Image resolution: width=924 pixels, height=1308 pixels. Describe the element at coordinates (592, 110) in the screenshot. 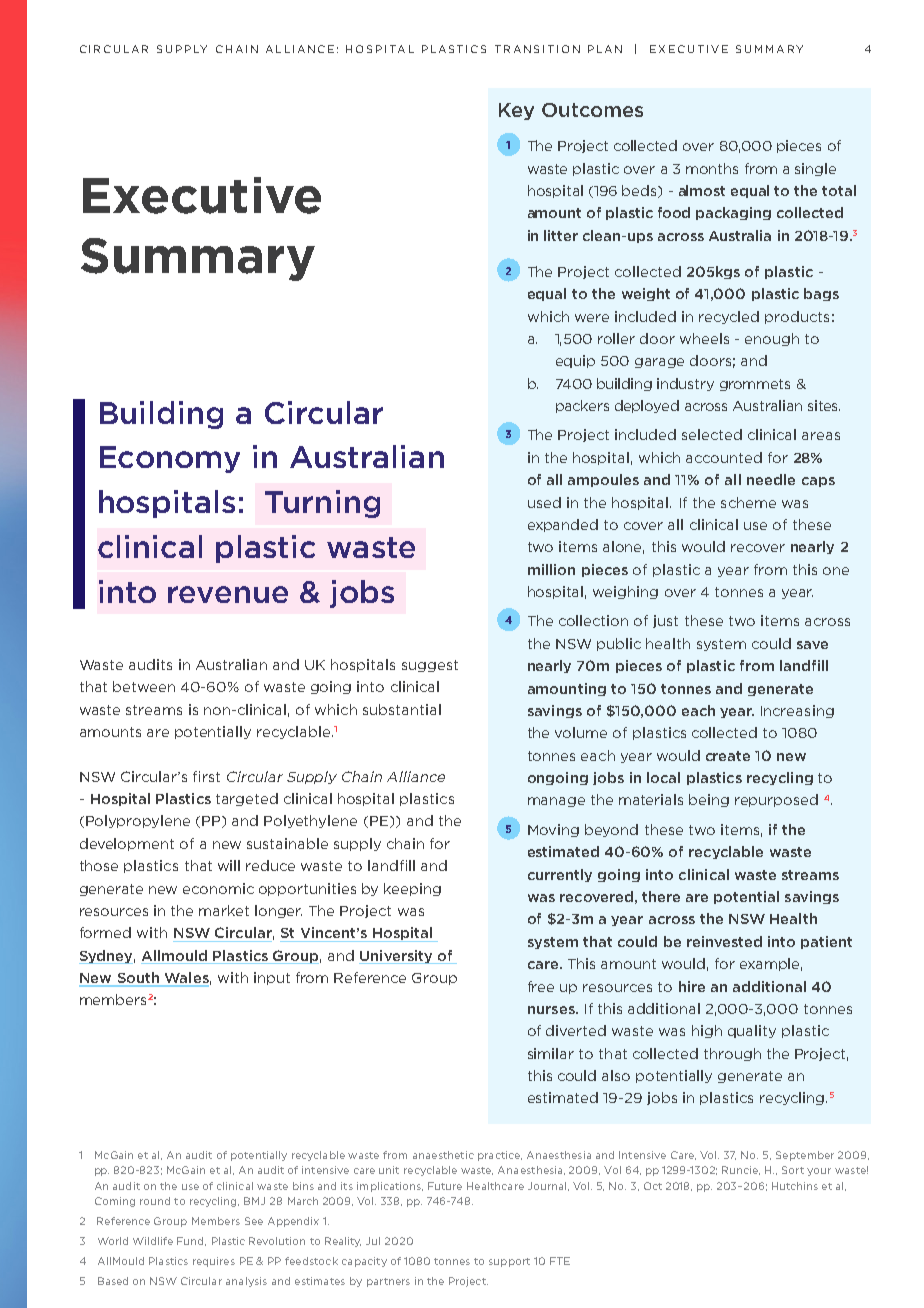

I see `Outcomes` at that location.
